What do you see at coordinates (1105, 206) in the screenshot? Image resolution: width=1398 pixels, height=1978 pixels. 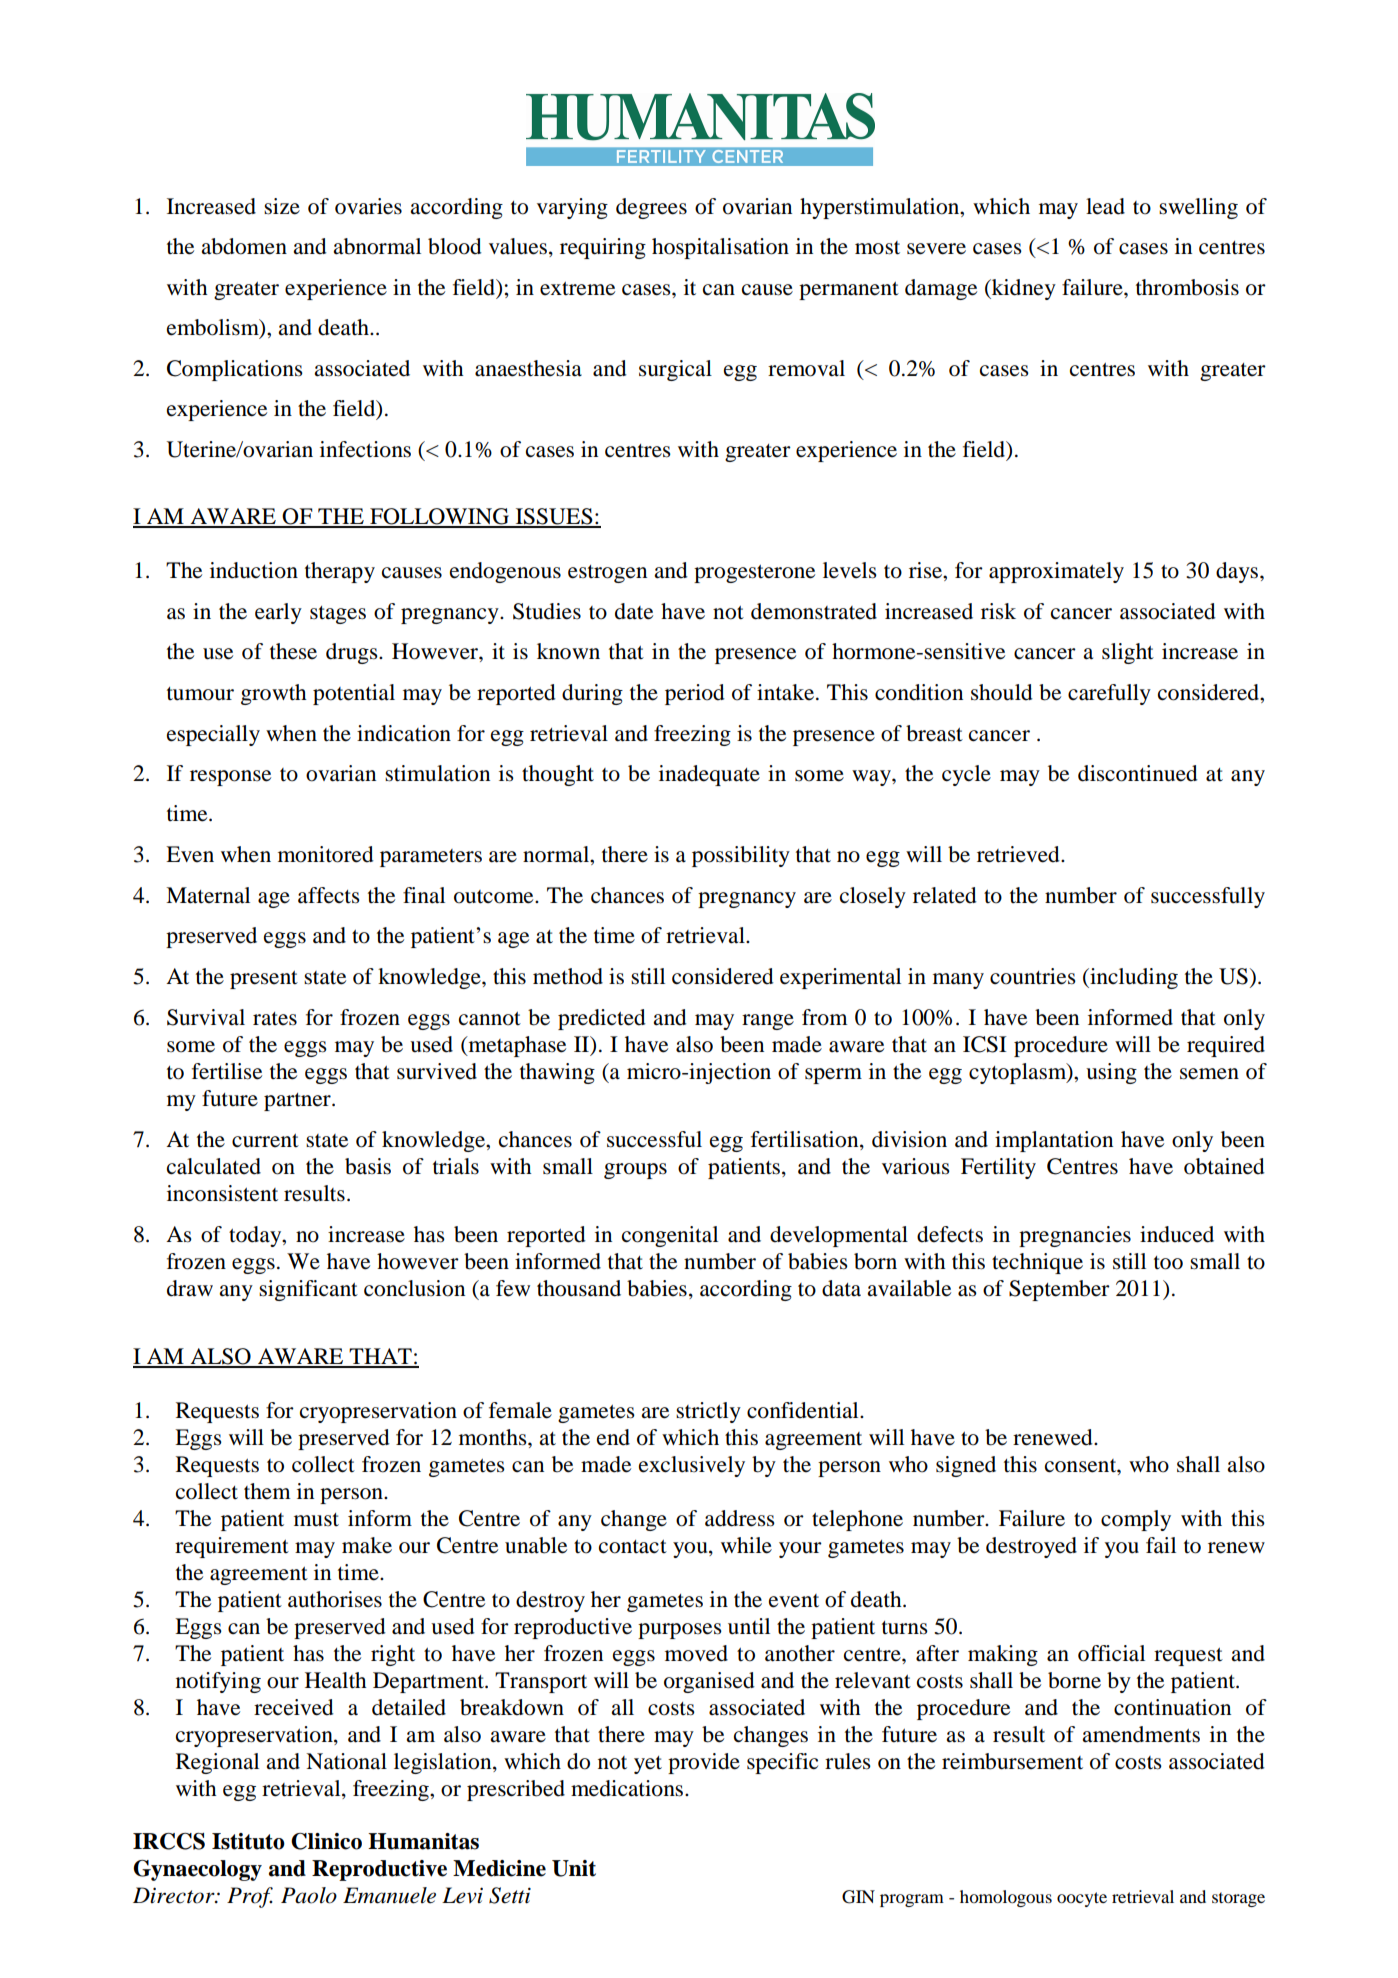 I see `lead` at bounding box center [1105, 206].
